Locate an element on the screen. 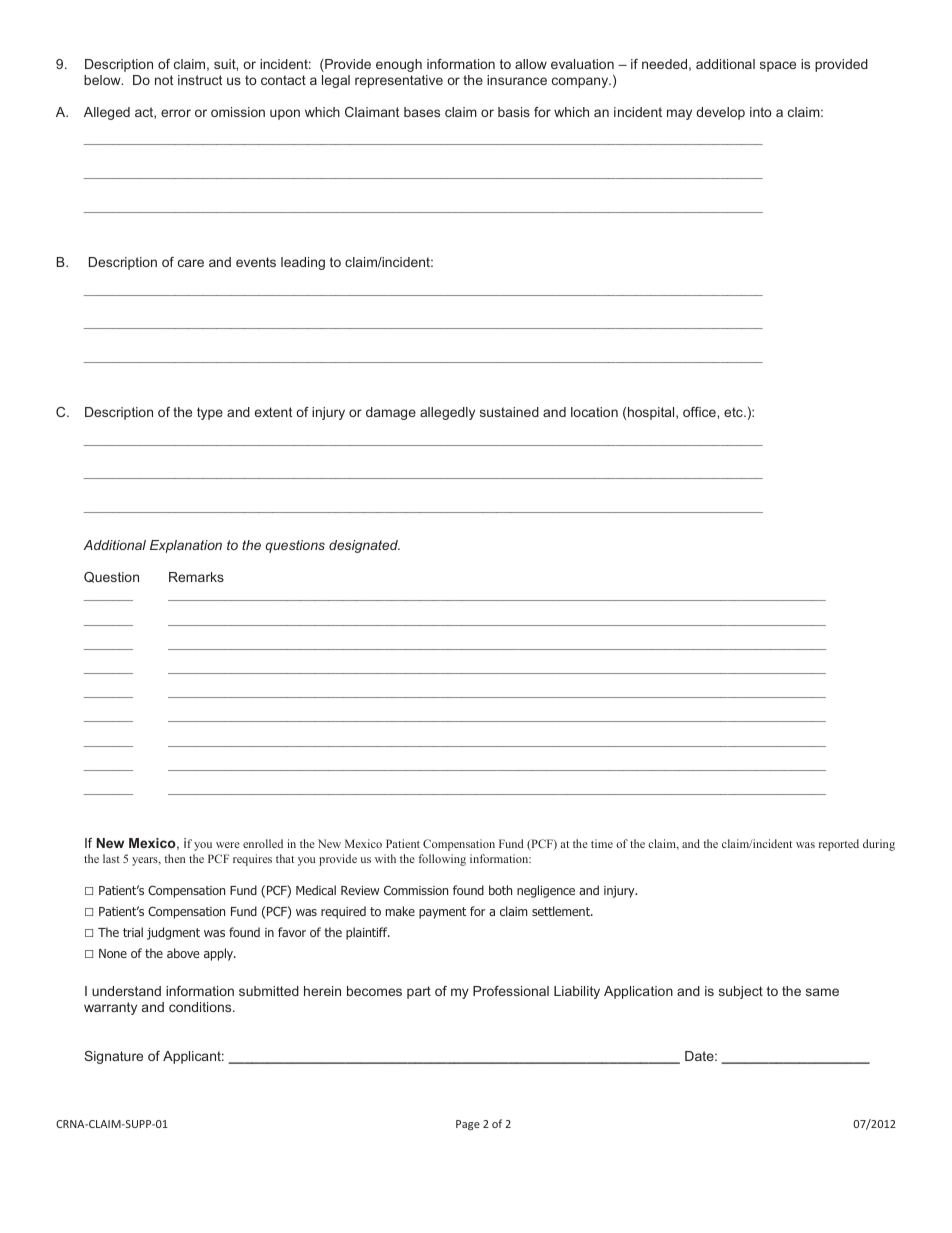 This screenshot has width=952, height=1233. instruct is located at coordinates (200, 80).
